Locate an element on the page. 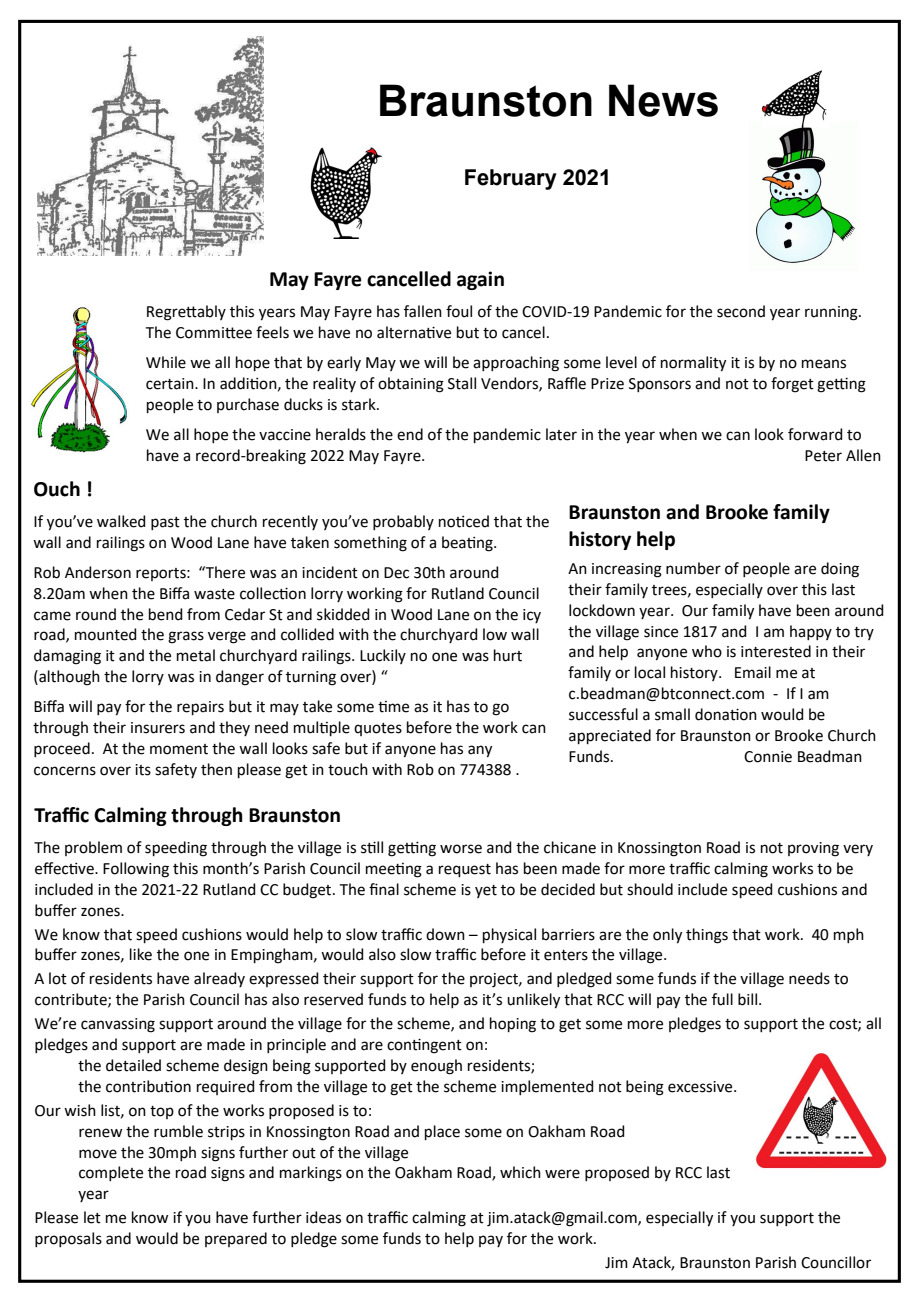  Email is located at coordinates (753, 672).
